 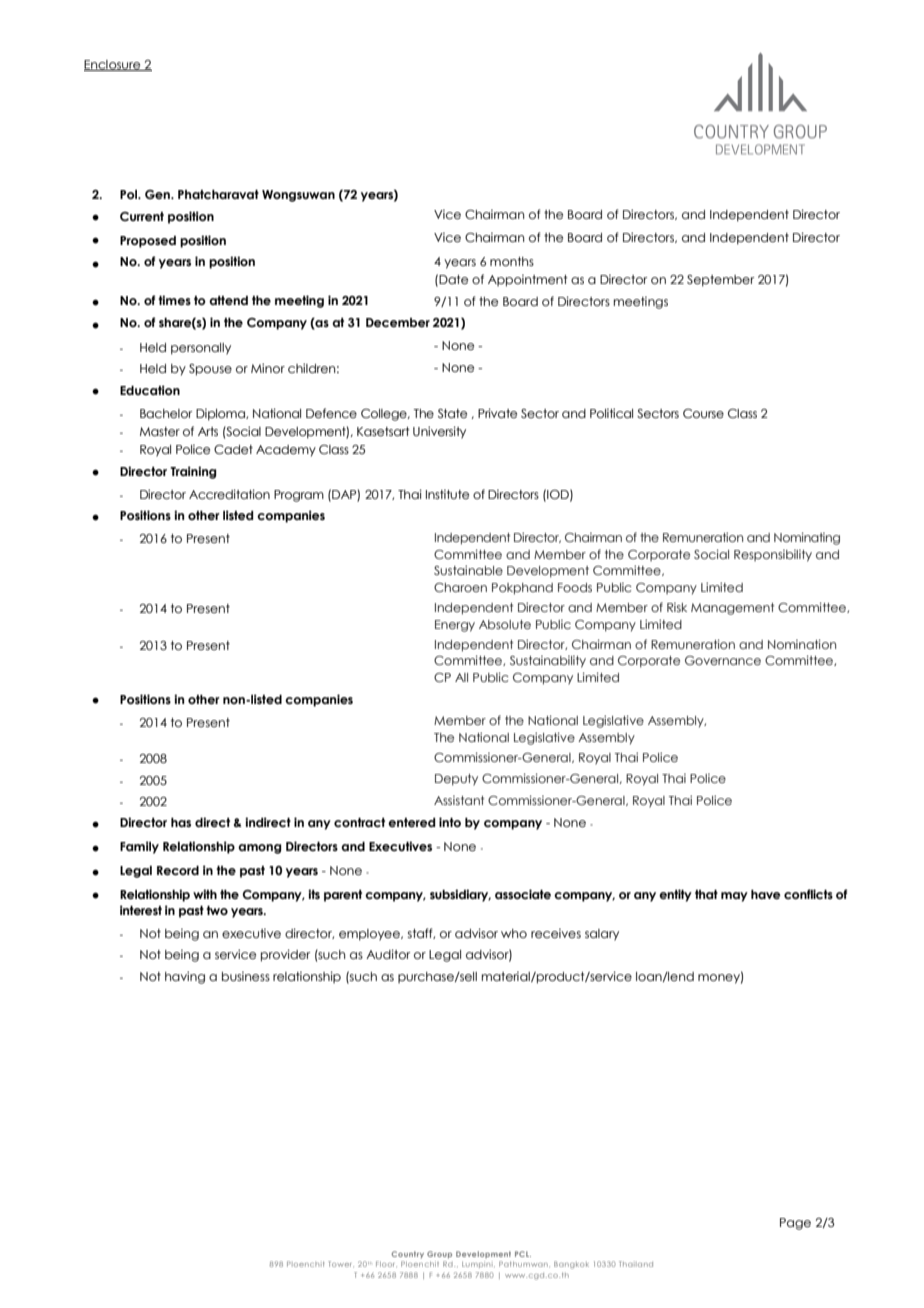 I want to click on Enclosure, so click(x=113, y=65).
